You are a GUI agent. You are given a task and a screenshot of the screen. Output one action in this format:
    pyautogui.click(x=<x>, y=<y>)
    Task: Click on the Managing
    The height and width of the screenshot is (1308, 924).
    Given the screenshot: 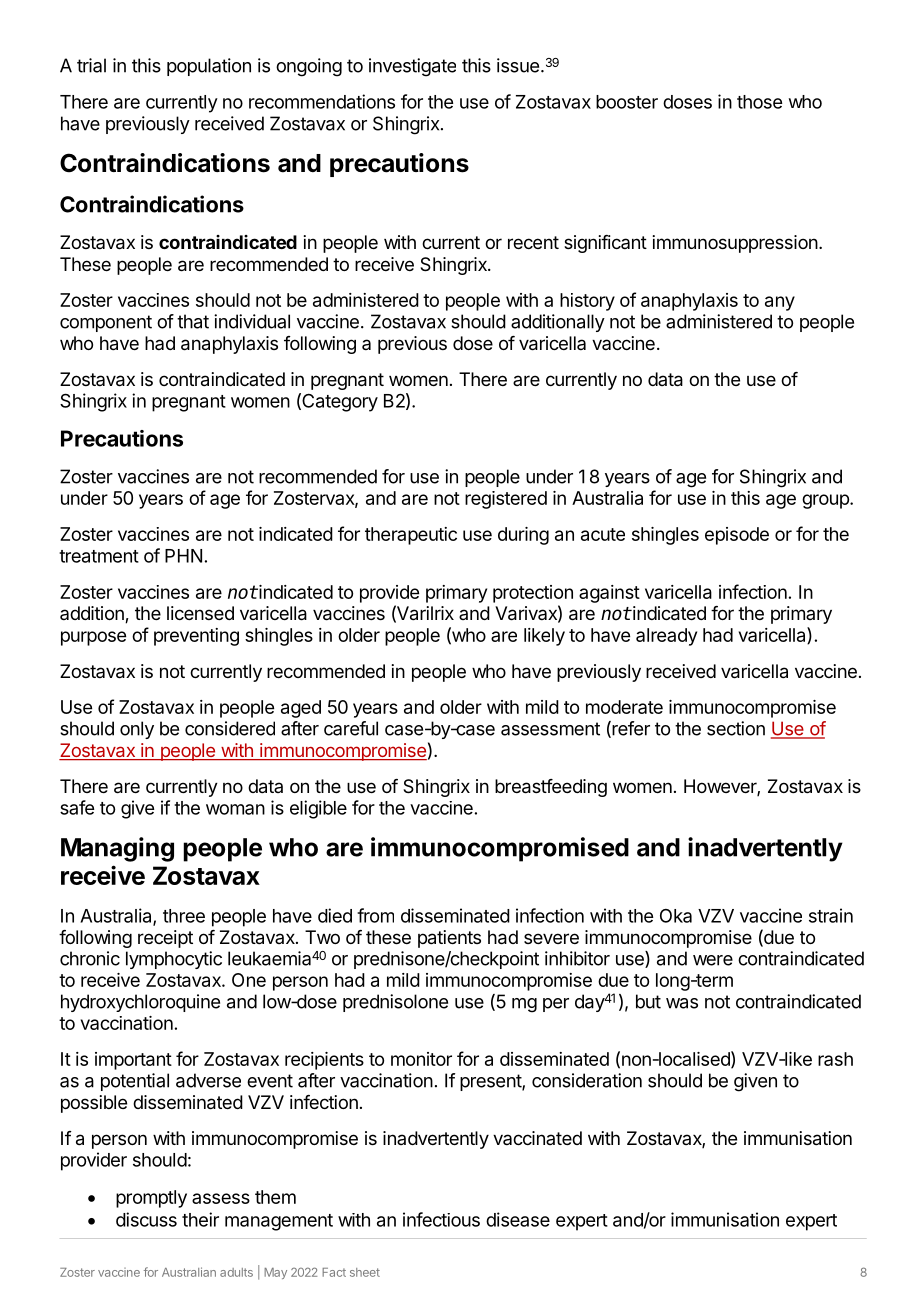 What is the action you would take?
    pyautogui.click(x=117, y=849)
